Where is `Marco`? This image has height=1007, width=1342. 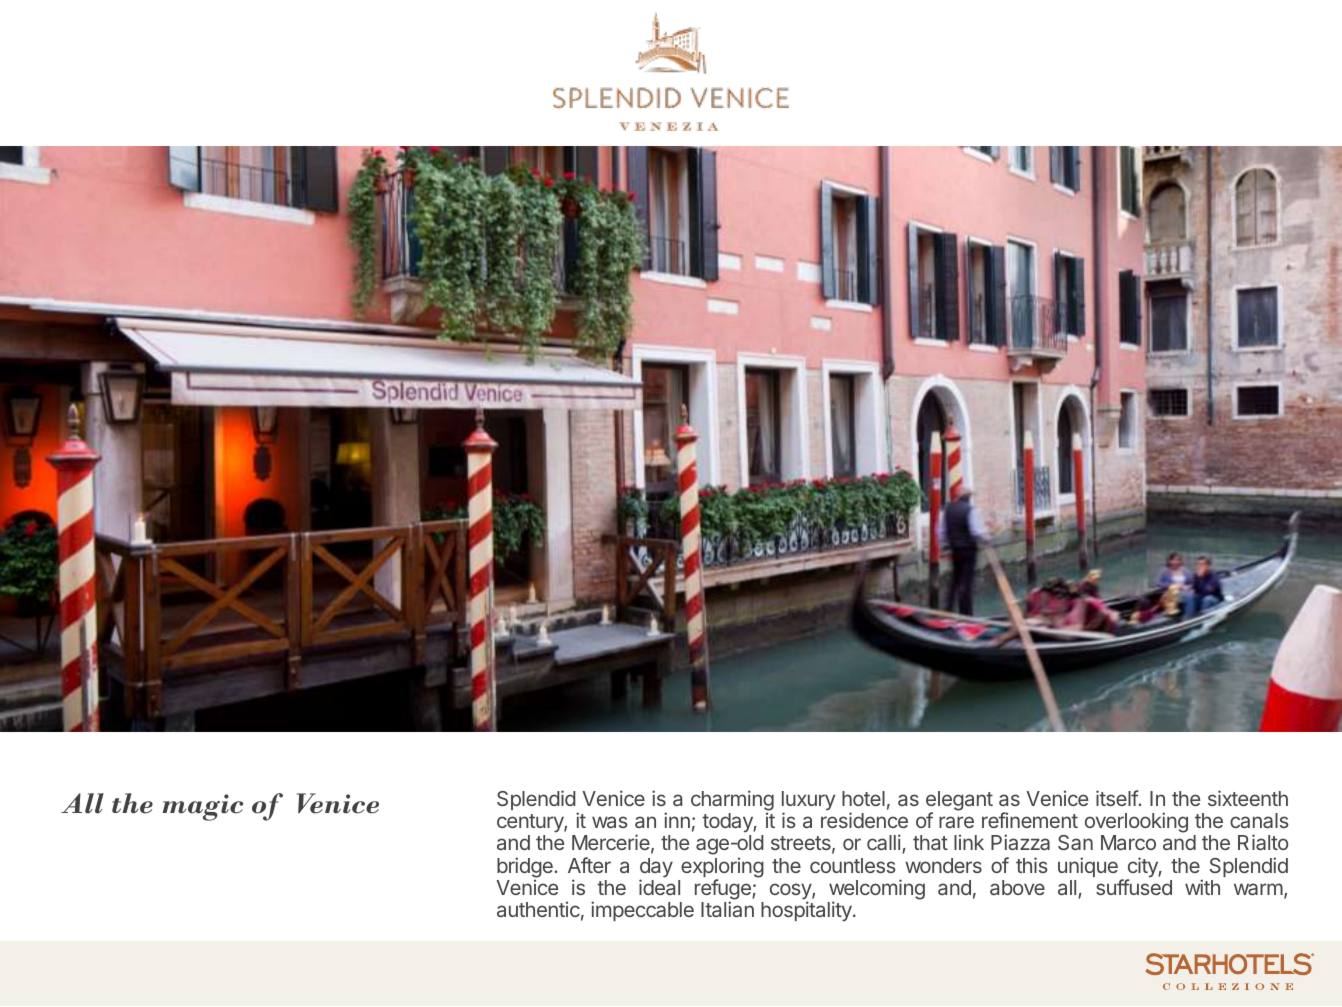
Marco is located at coordinates (1128, 842).
